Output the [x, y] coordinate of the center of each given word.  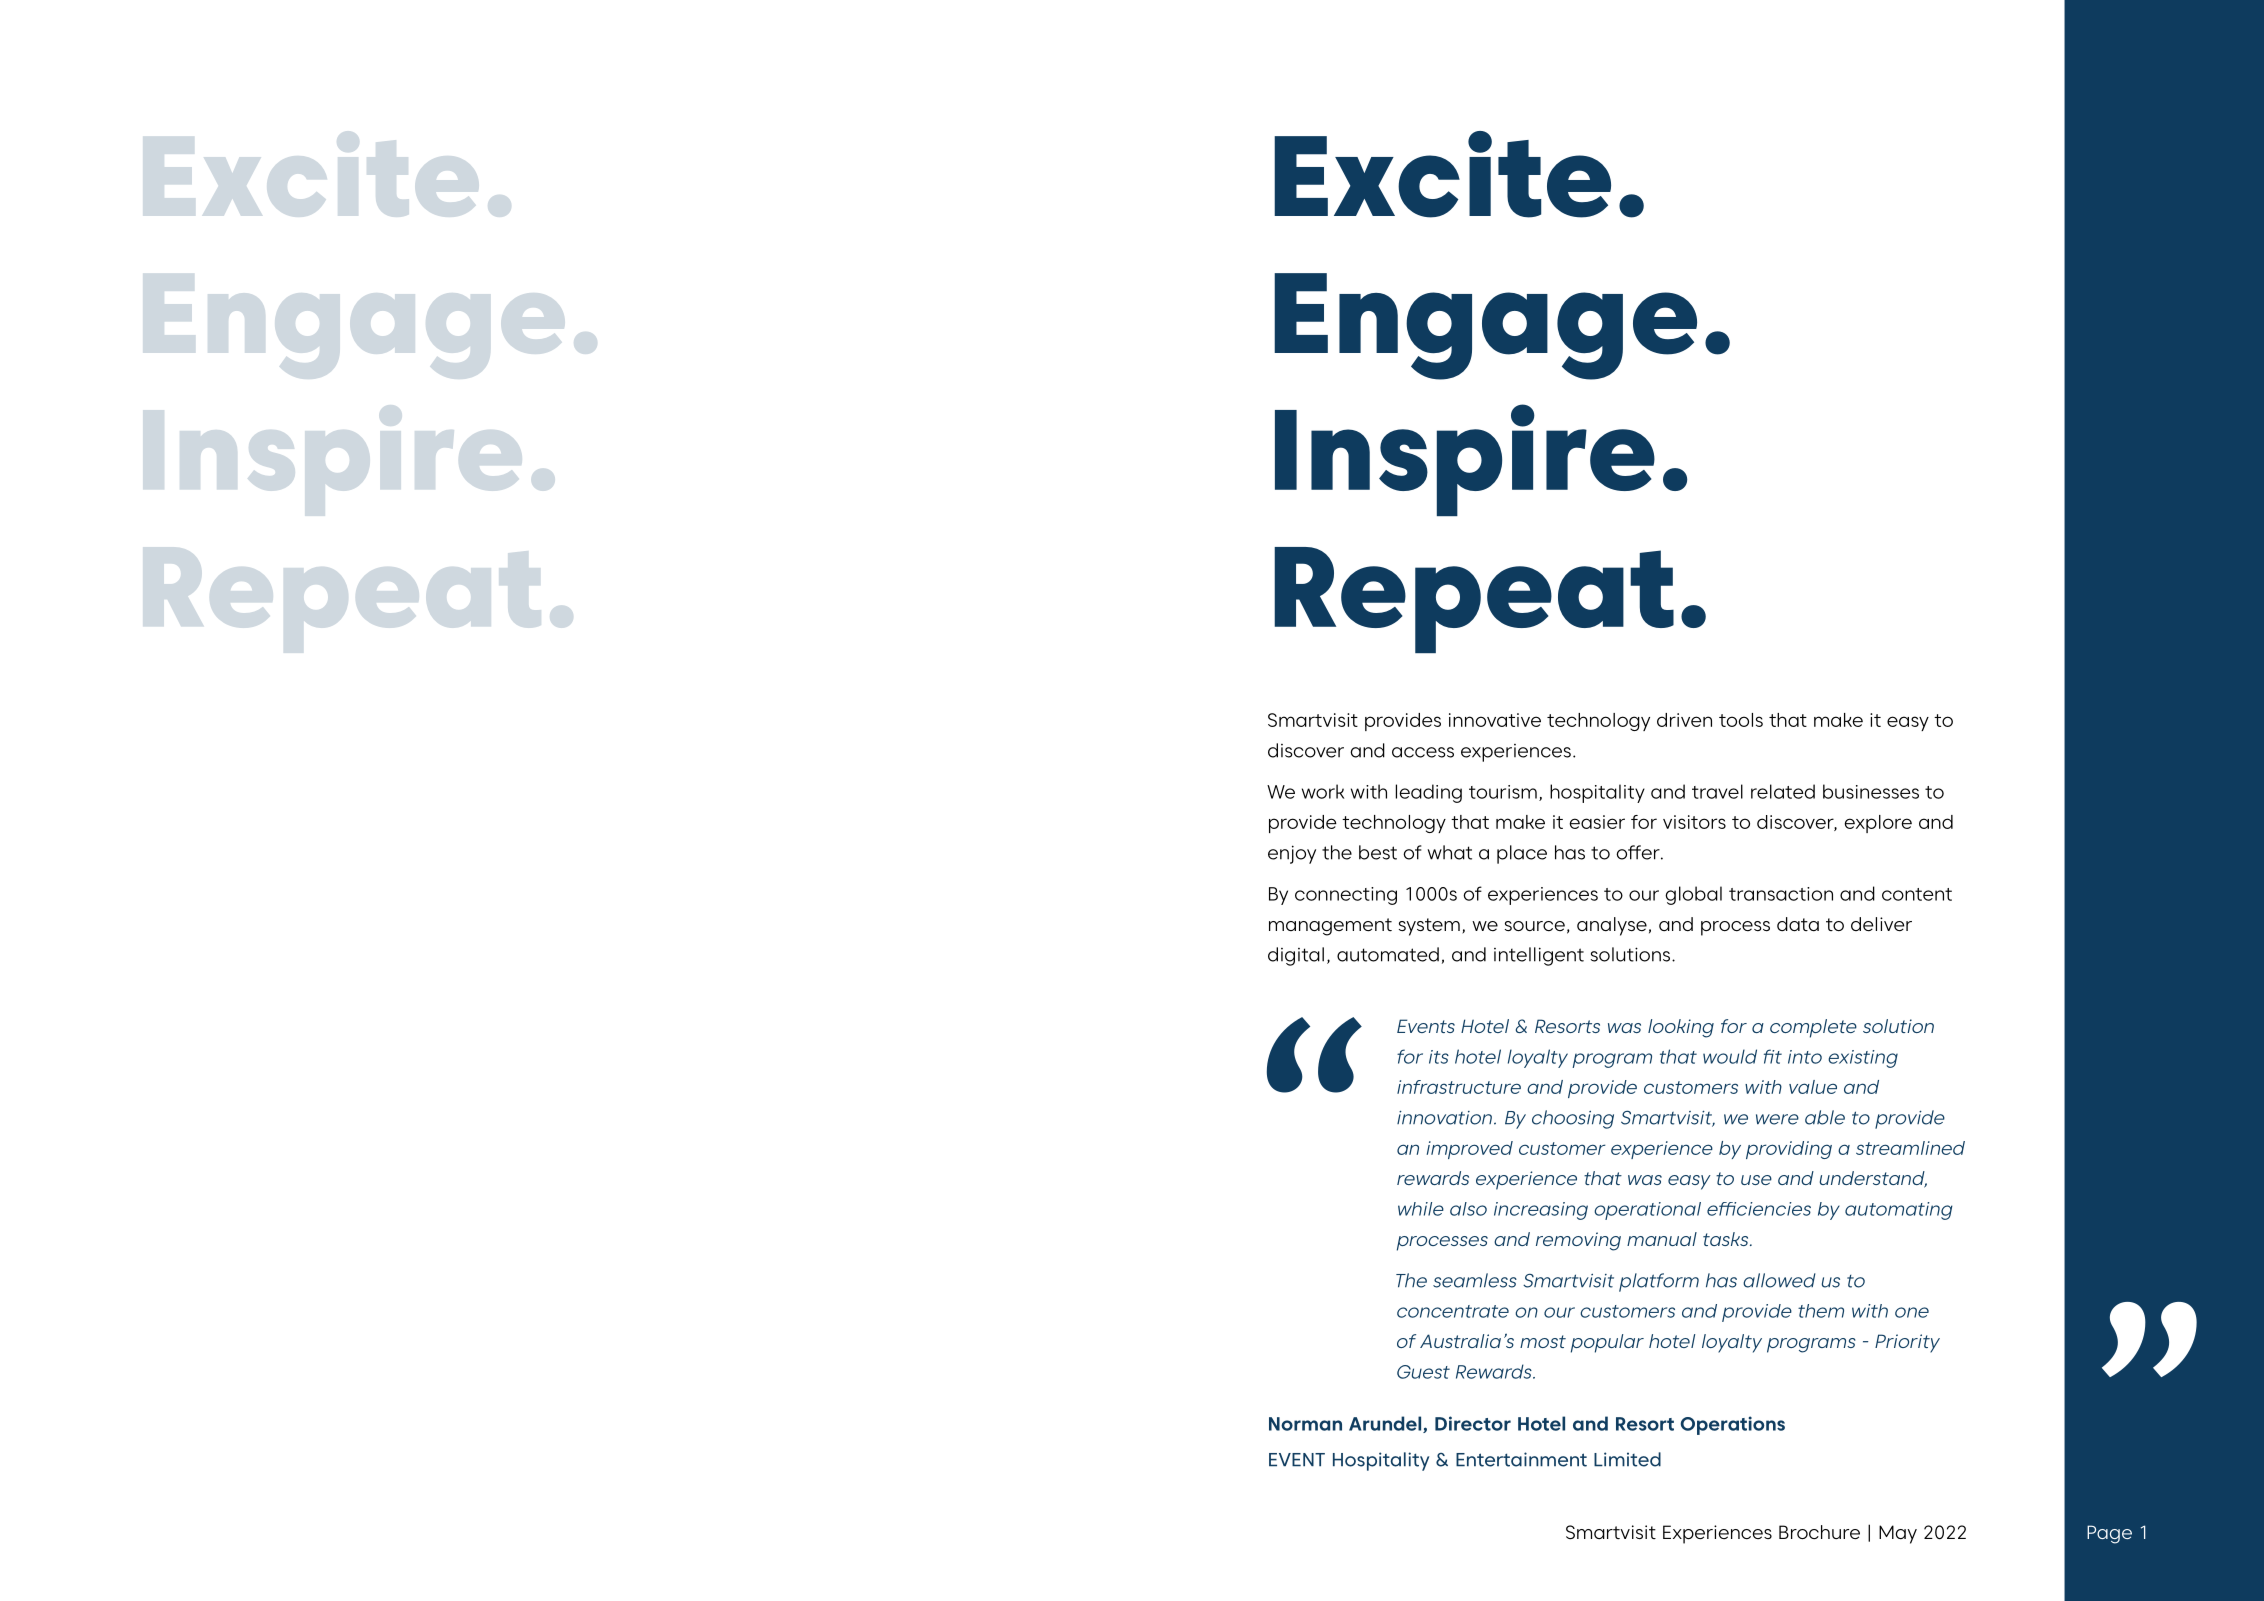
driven [1684, 720]
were [1777, 1119]
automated [1388, 954]
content [1917, 894]
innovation [1446, 1118]
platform [1659, 1282]
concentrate [1453, 1311]
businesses [1871, 791]
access [1423, 752]
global [1693, 895]
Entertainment [1521, 1459]
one [1912, 1312]
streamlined [1910, 1148]
